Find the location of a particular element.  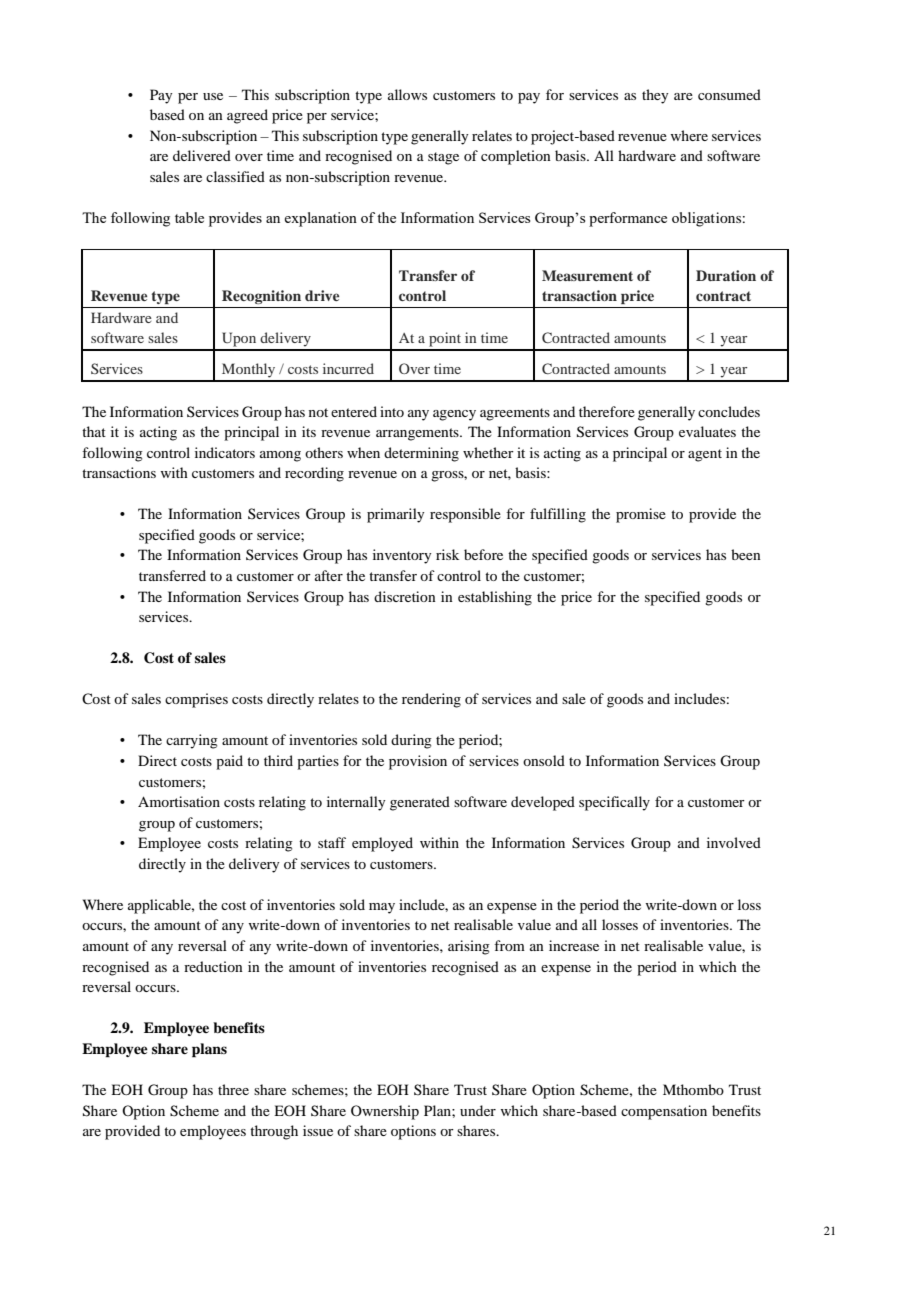

allows is located at coordinates (407, 94).
